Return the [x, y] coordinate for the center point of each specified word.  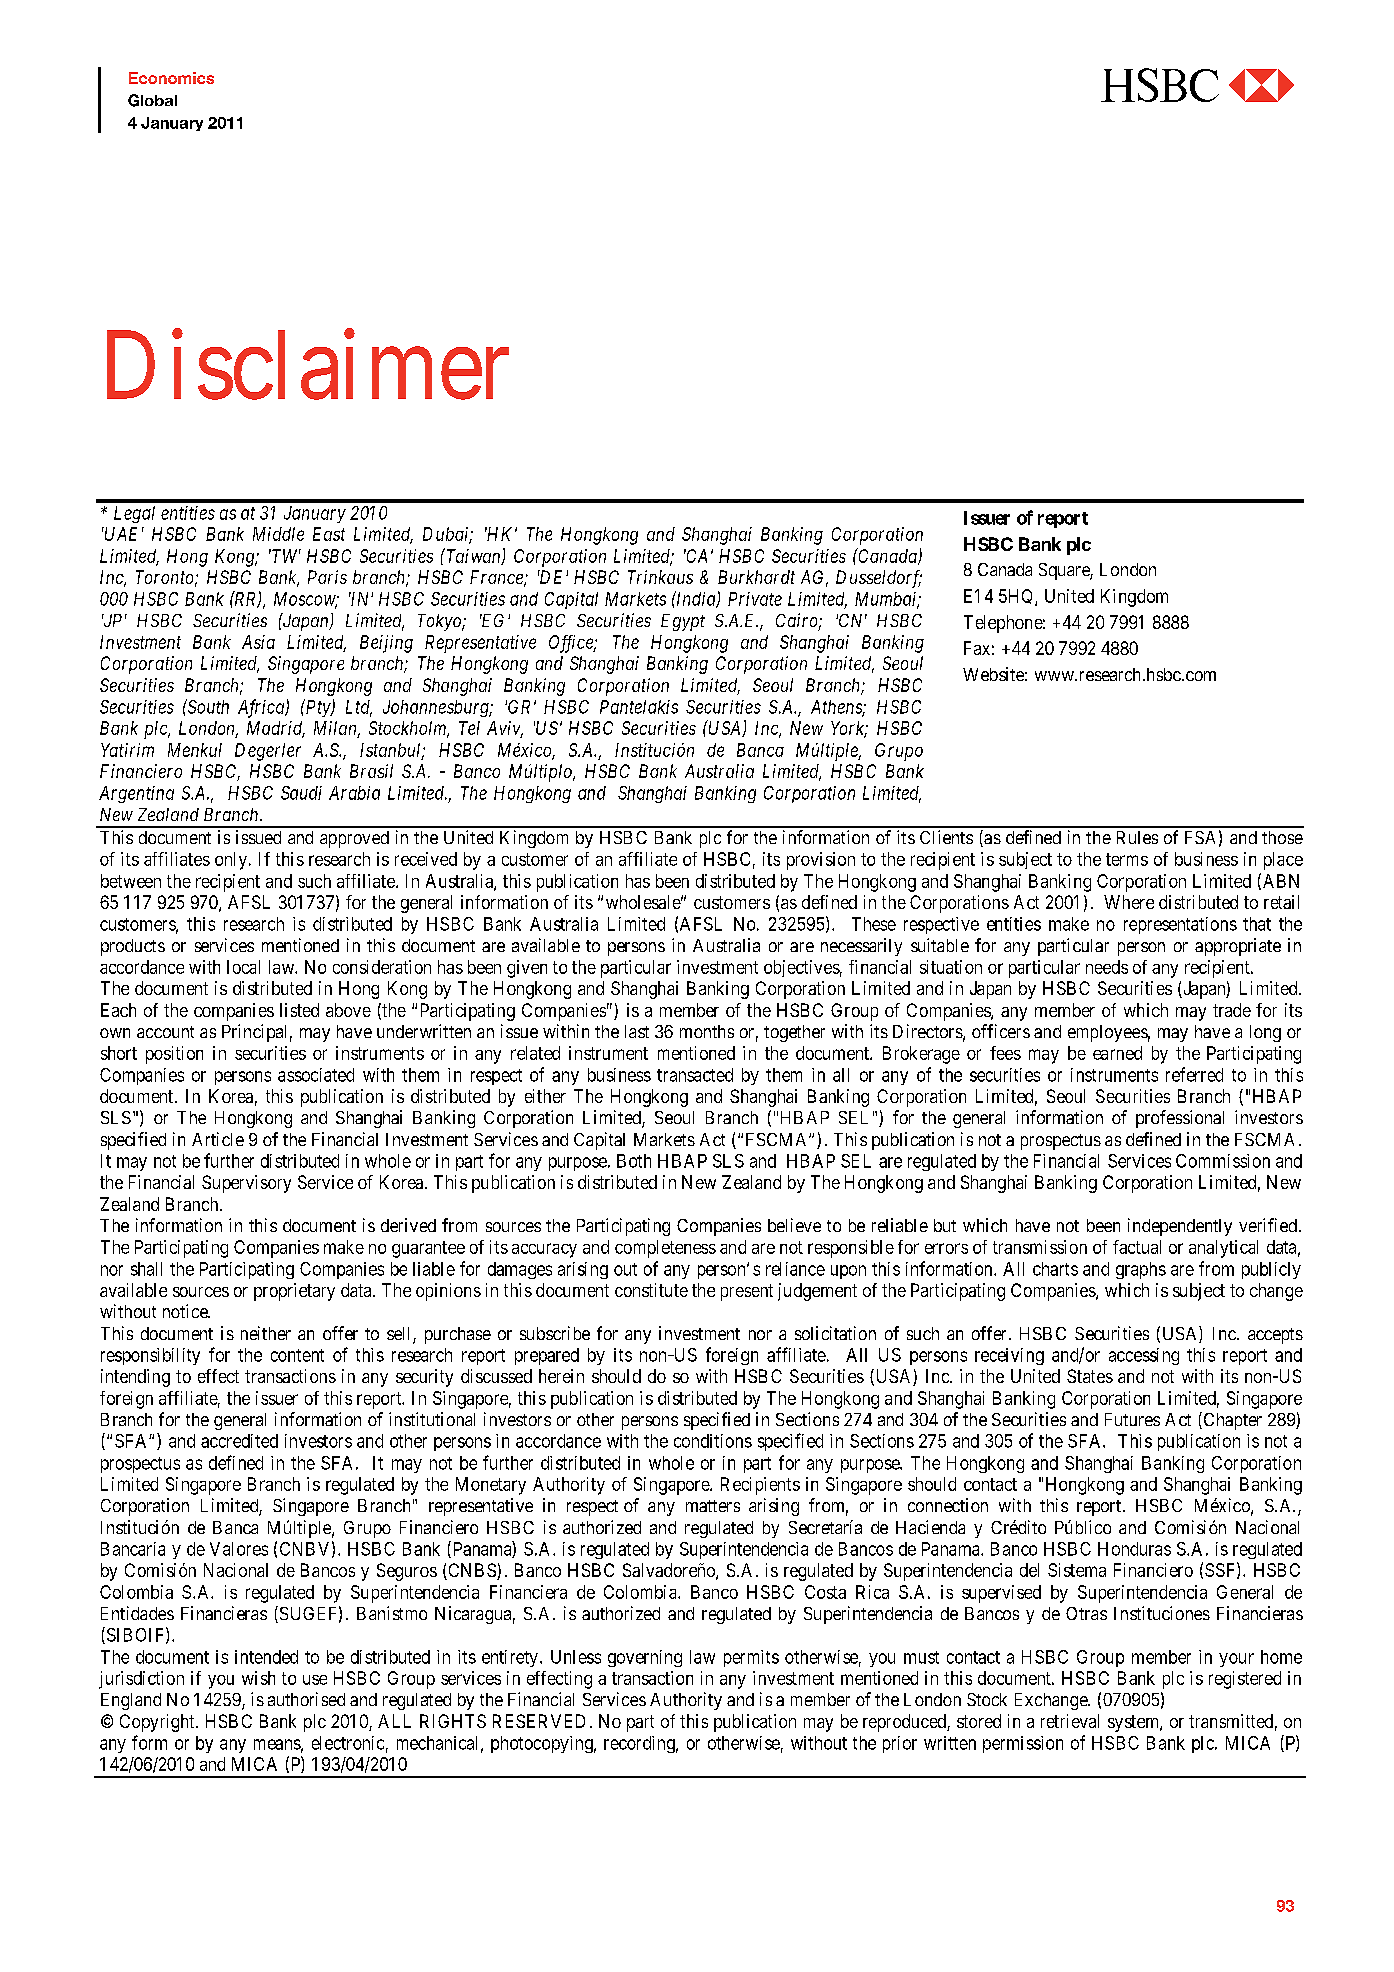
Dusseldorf [879, 579]
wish [258, 1678]
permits [751, 1658]
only [232, 861]
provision [821, 861]
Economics [171, 78]
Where [1129, 902]
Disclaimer [308, 366]
